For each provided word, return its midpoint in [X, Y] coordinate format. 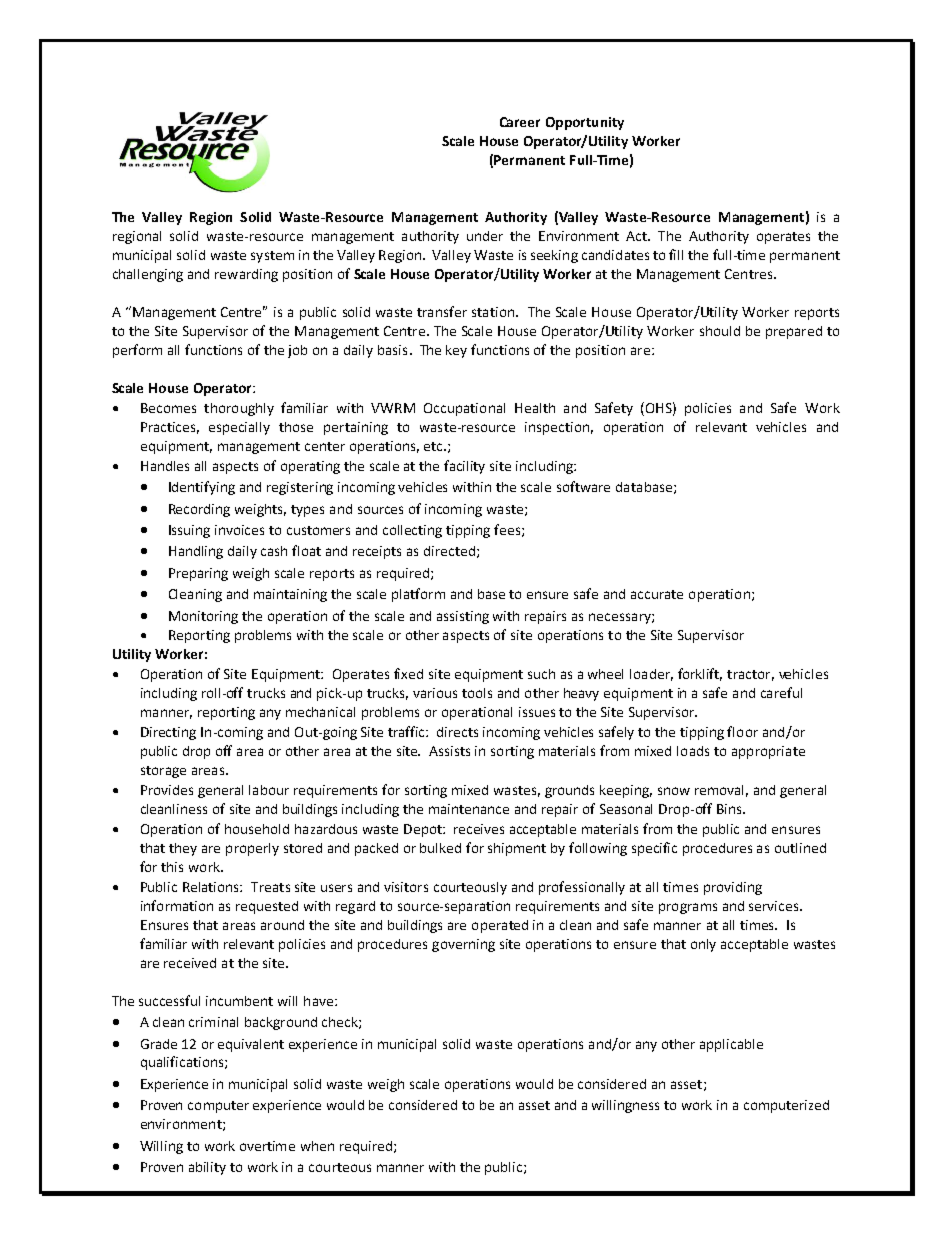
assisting [463, 617]
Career [520, 122]
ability [207, 1168]
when [317, 1146]
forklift [700, 674]
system [272, 257]
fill [676, 254]
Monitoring [203, 617]
